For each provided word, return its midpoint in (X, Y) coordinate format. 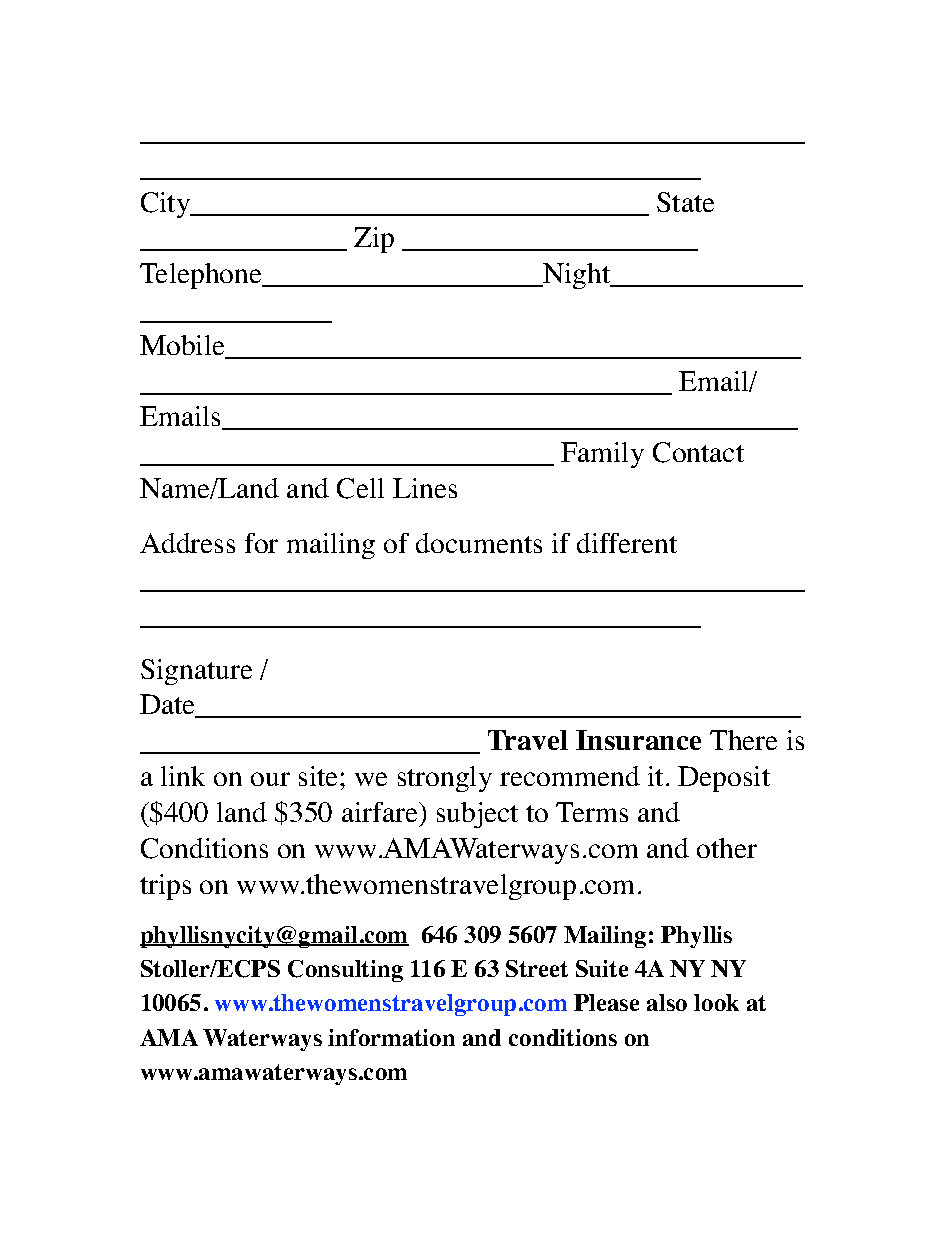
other (727, 848)
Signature (196, 672)
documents (479, 543)
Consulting (345, 971)
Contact (698, 452)
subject (477, 815)
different (627, 543)
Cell (360, 488)
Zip (374, 240)
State (685, 202)
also (667, 1002)
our (270, 779)
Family (602, 455)
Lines (425, 488)
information (391, 1037)
